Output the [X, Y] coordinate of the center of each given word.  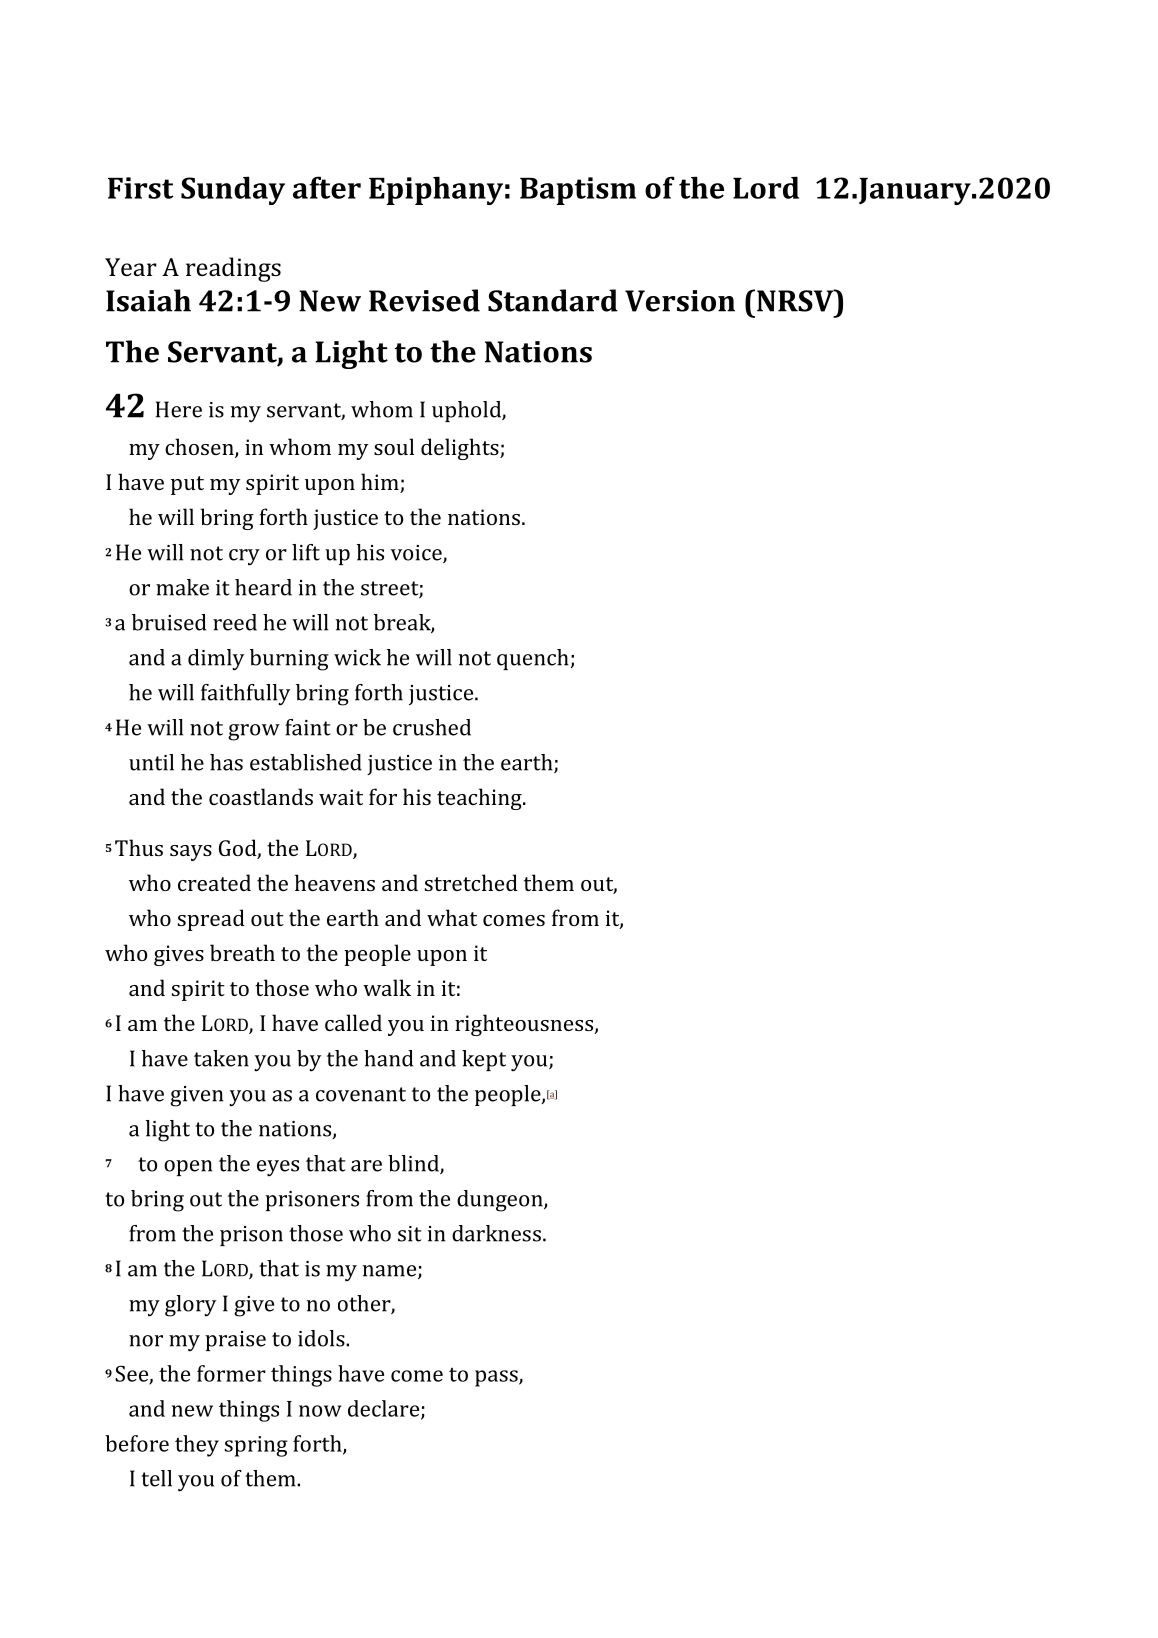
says [191, 853]
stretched [471, 882]
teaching [480, 799]
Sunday [233, 190]
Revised [424, 300]
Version [680, 301]
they [197, 1446]
